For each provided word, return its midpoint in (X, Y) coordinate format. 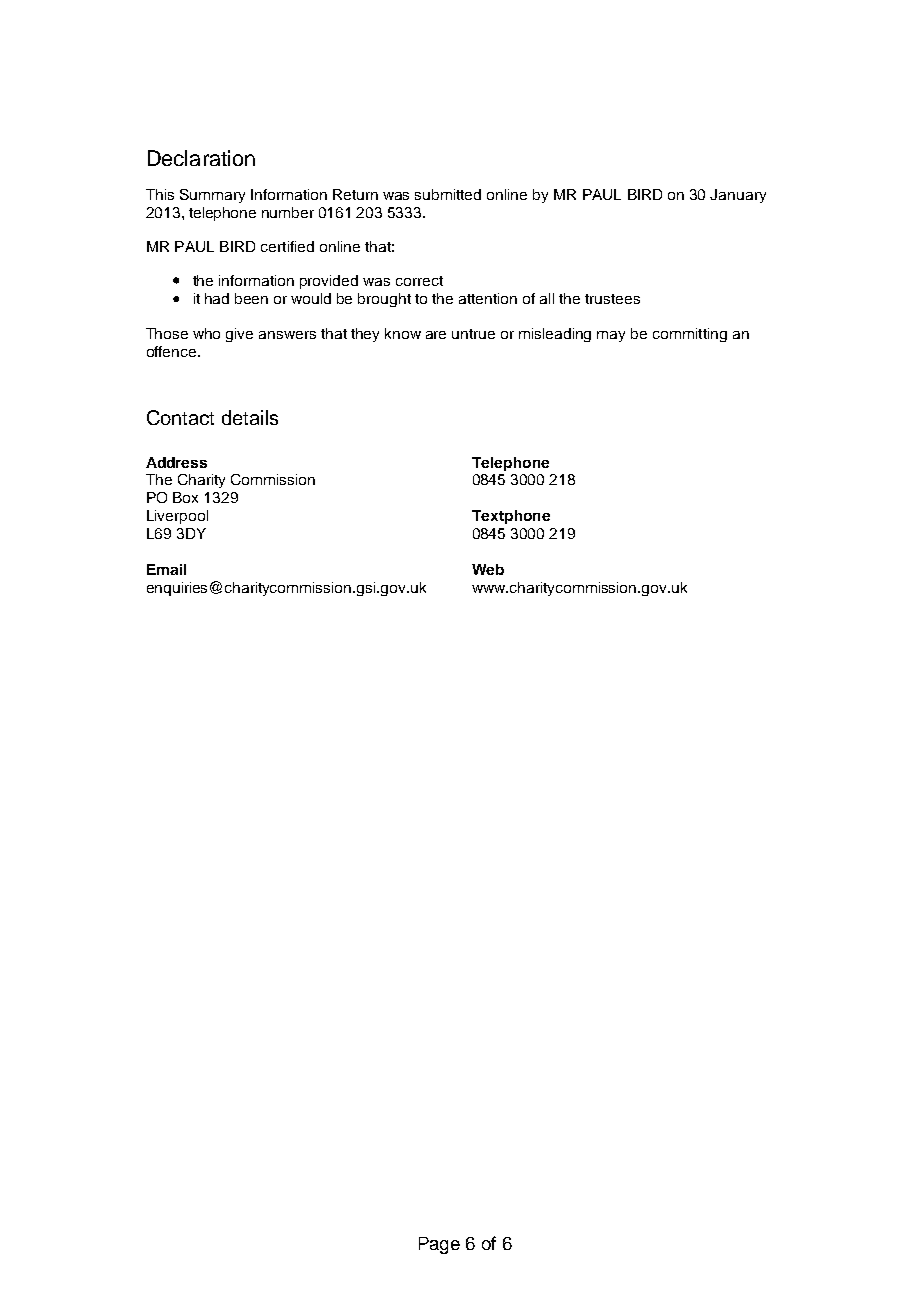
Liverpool (177, 517)
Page (439, 1245)
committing (690, 335)
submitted (448, 194)
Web (488, 569)
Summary (212, 196)
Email (166, 569)
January (738, 196)
